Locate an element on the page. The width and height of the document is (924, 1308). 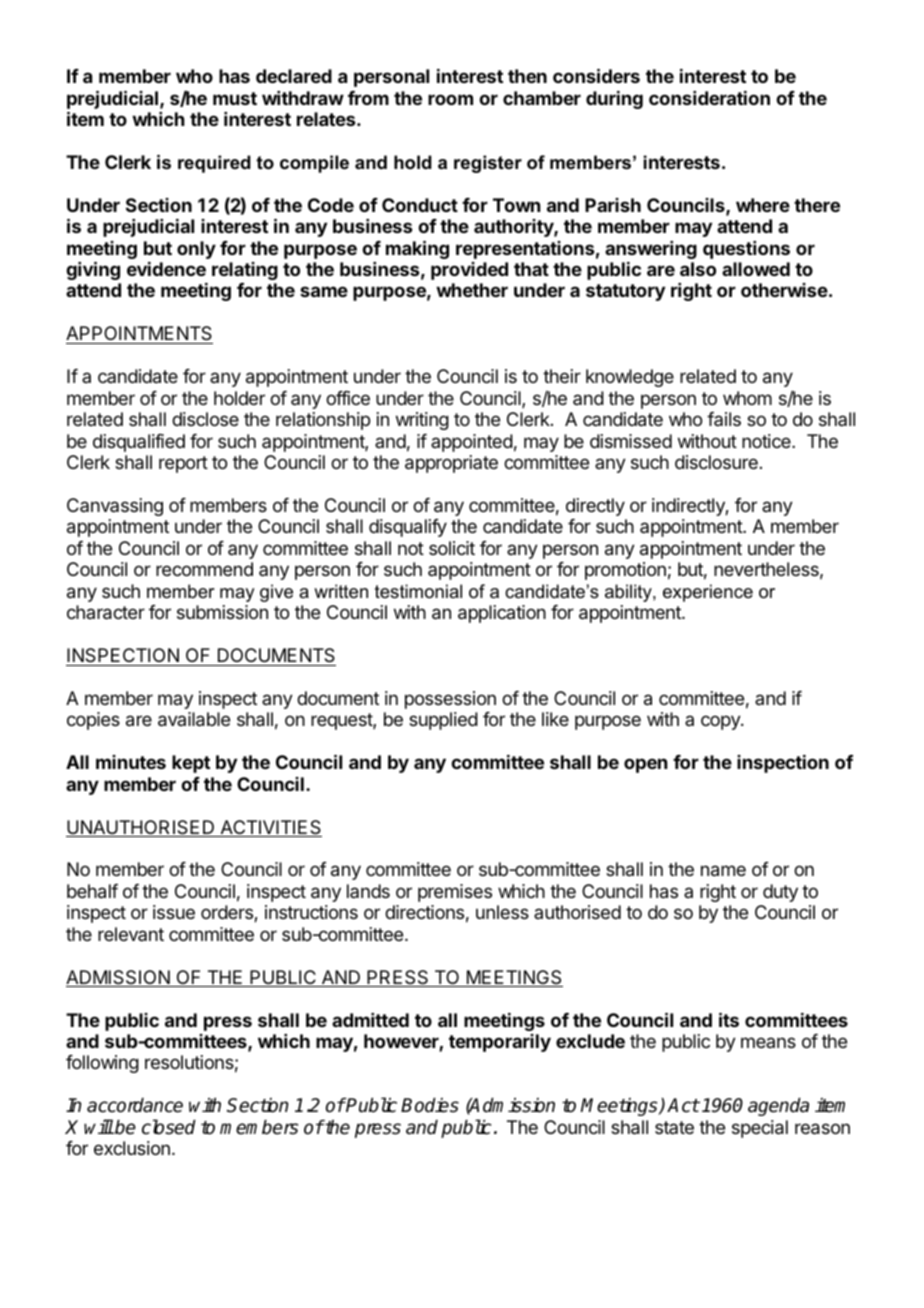
application is located at coordinates (502, 614).
